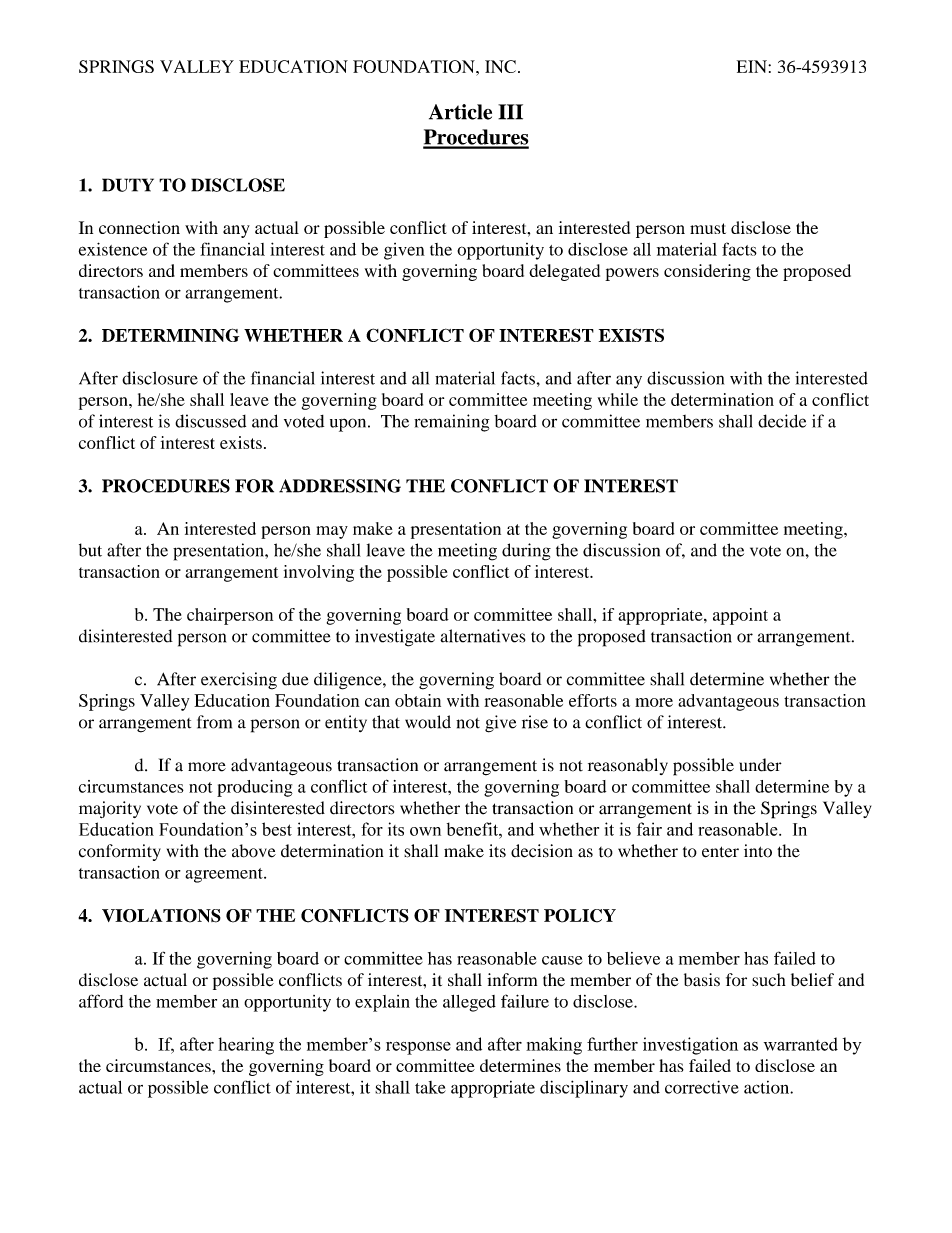  What do you see at coordinates (740, 616) in the image?
I see `appoint` at bounding box center [740, 616].
